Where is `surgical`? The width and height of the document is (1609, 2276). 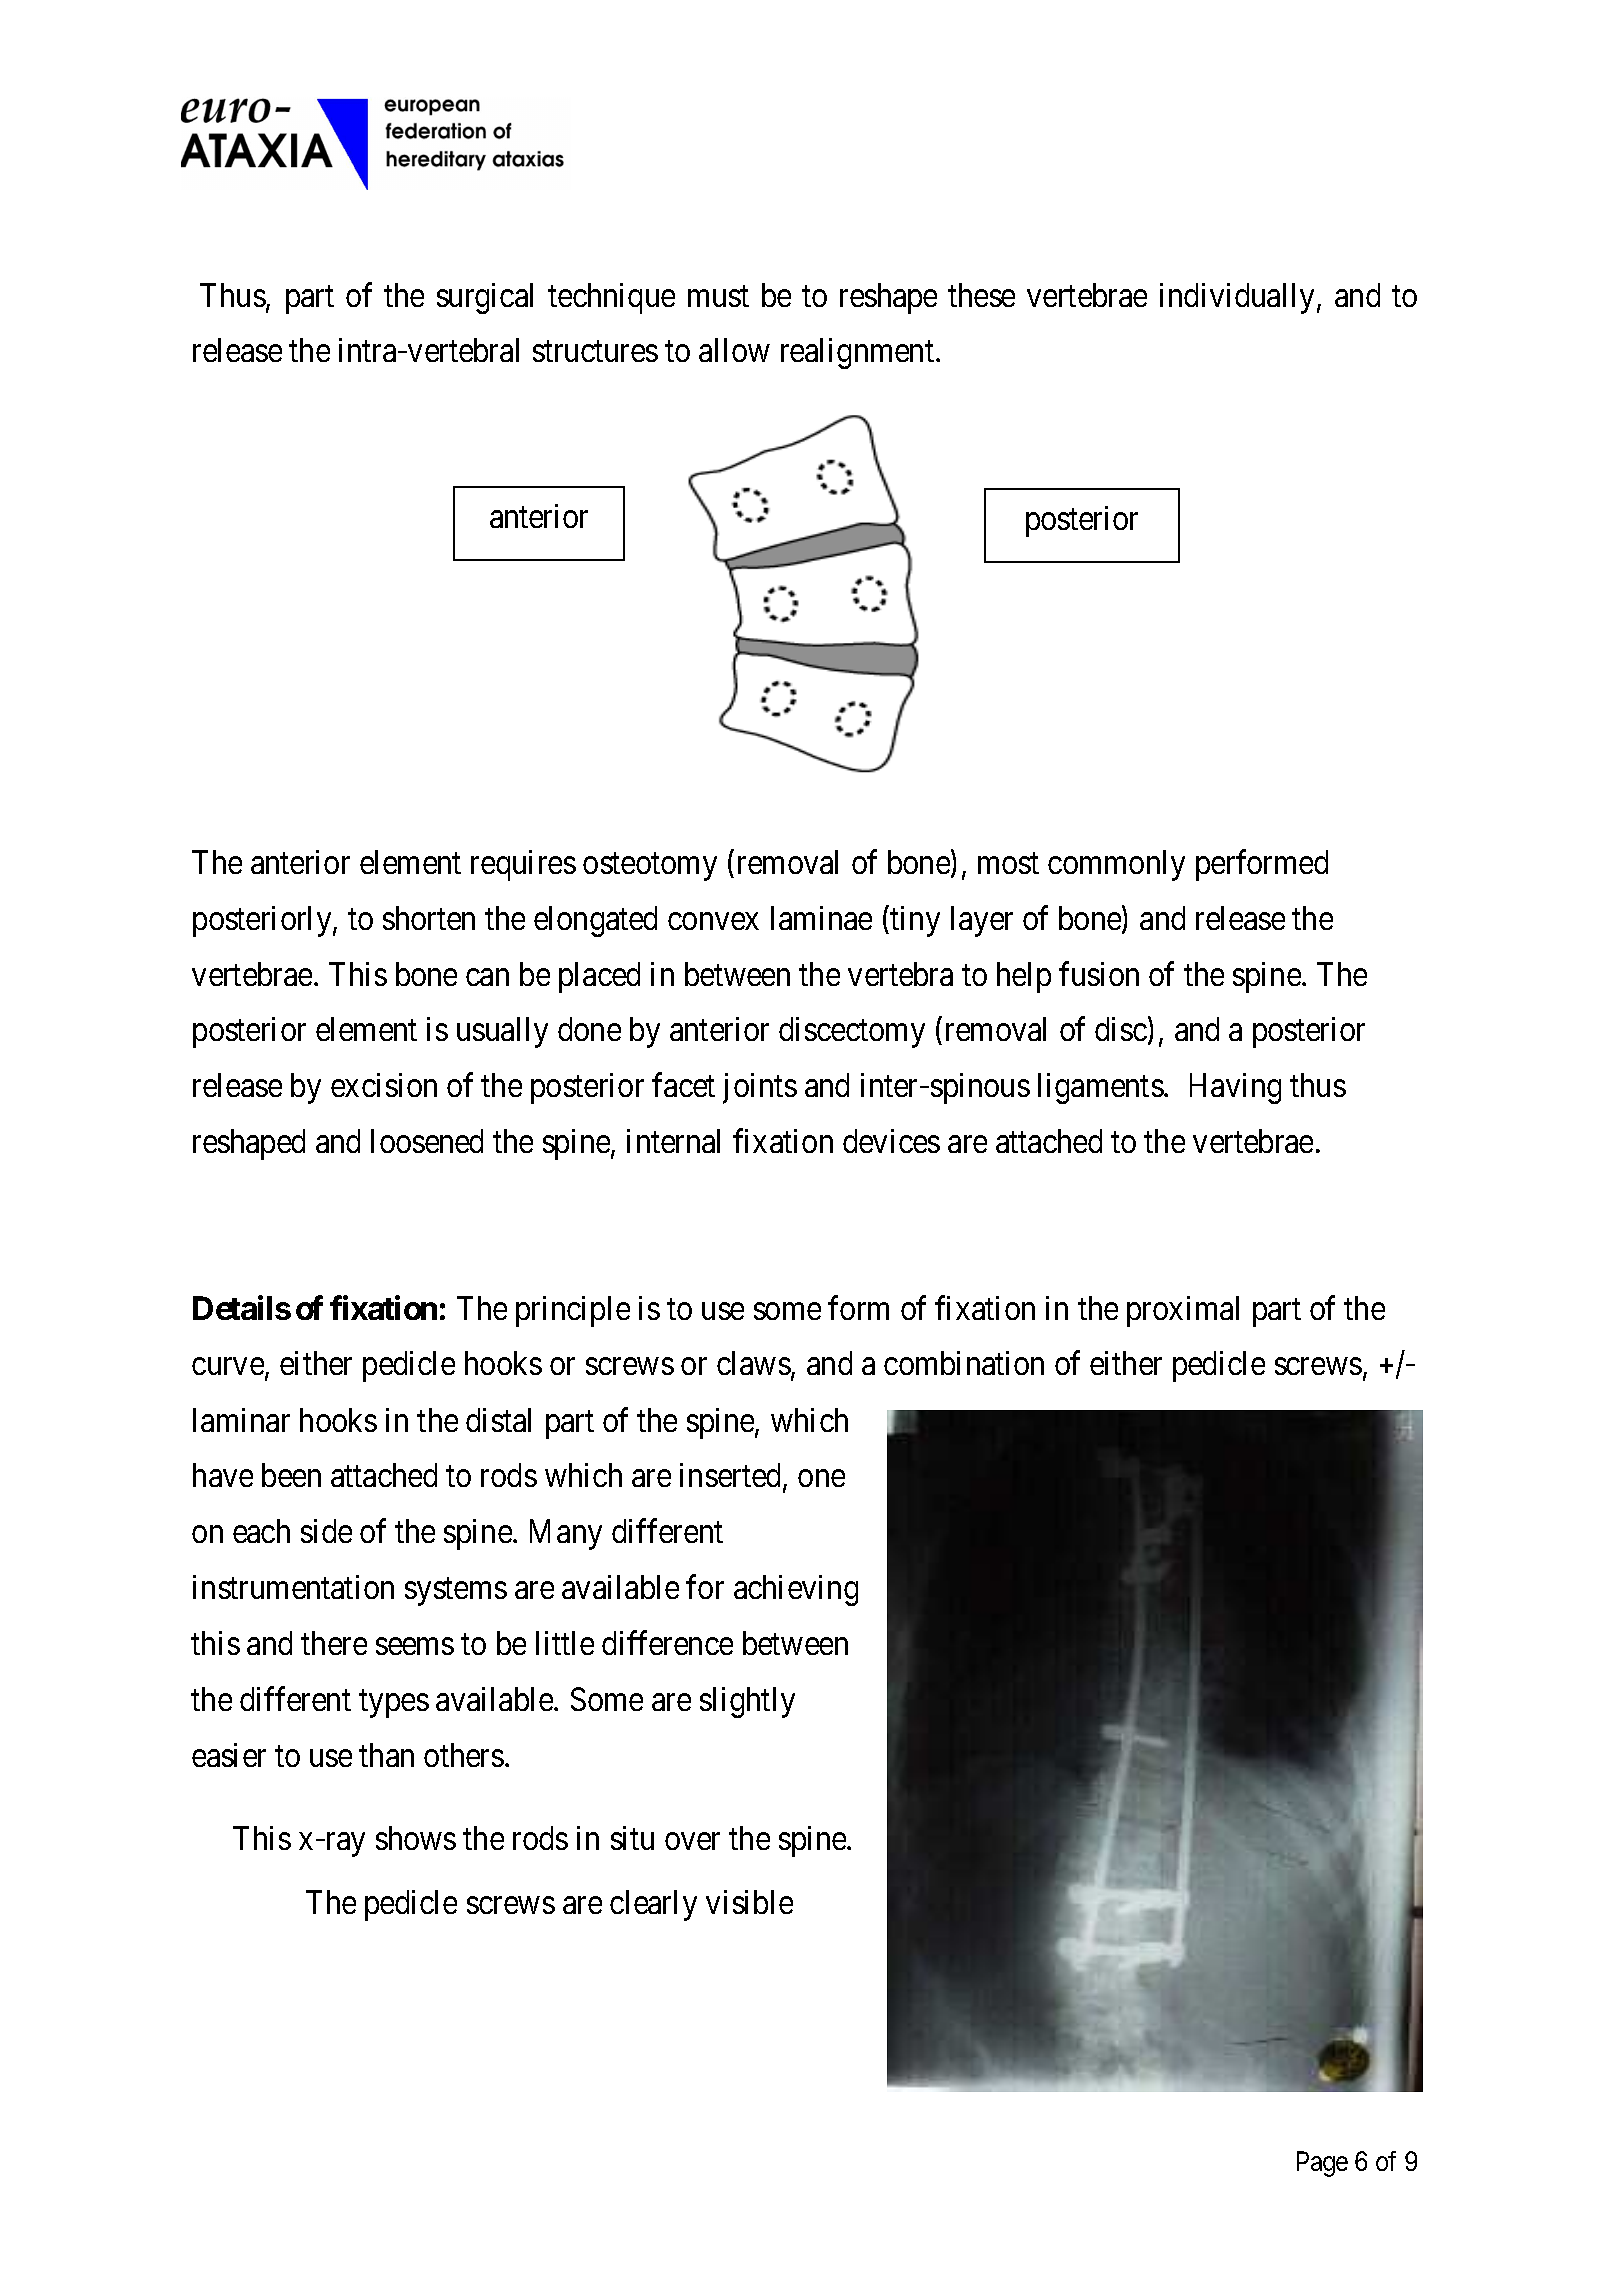
surgical is located at coordinates (485, 298).
